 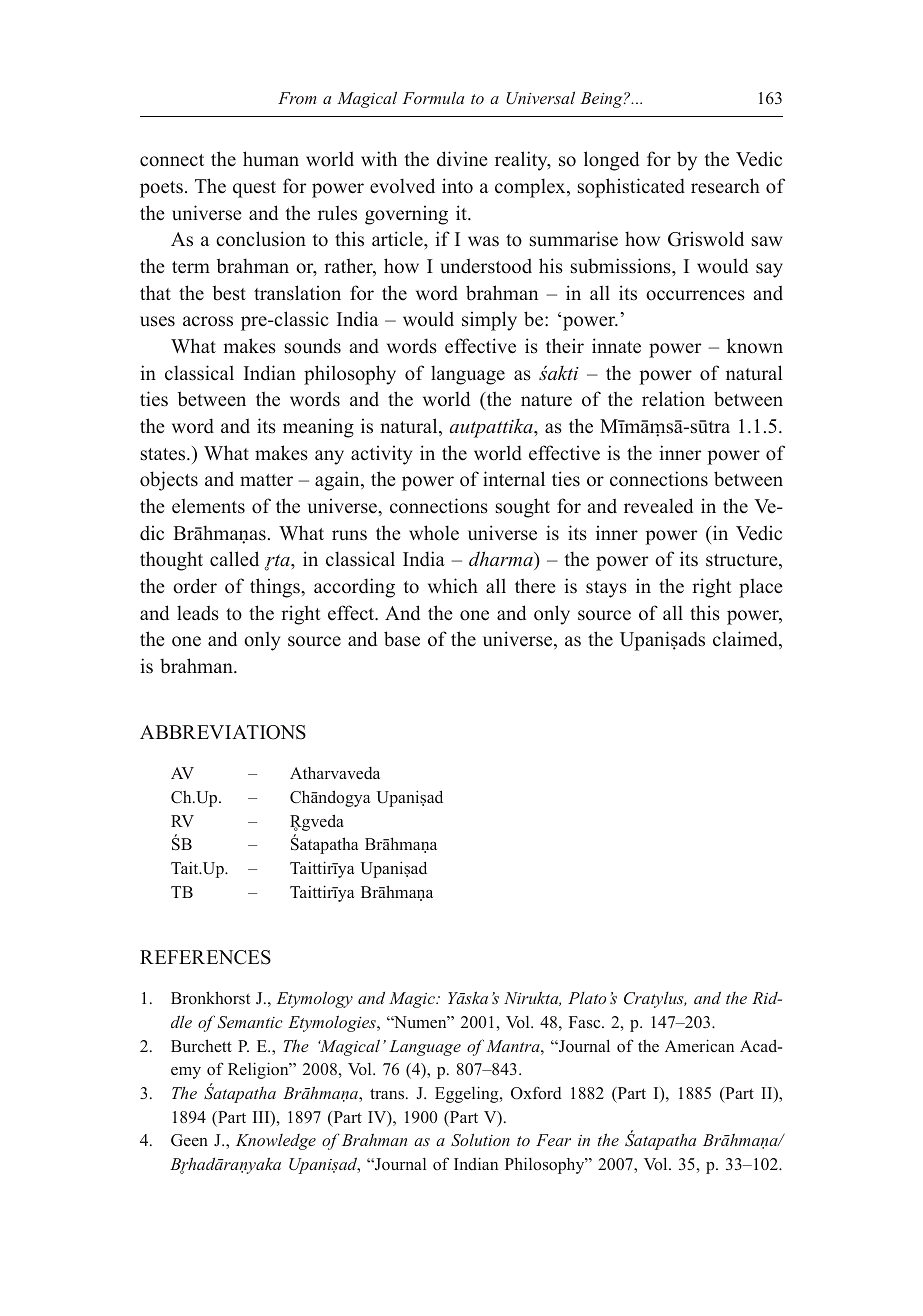 I want to click on leads, so click(x=198, y=613).
